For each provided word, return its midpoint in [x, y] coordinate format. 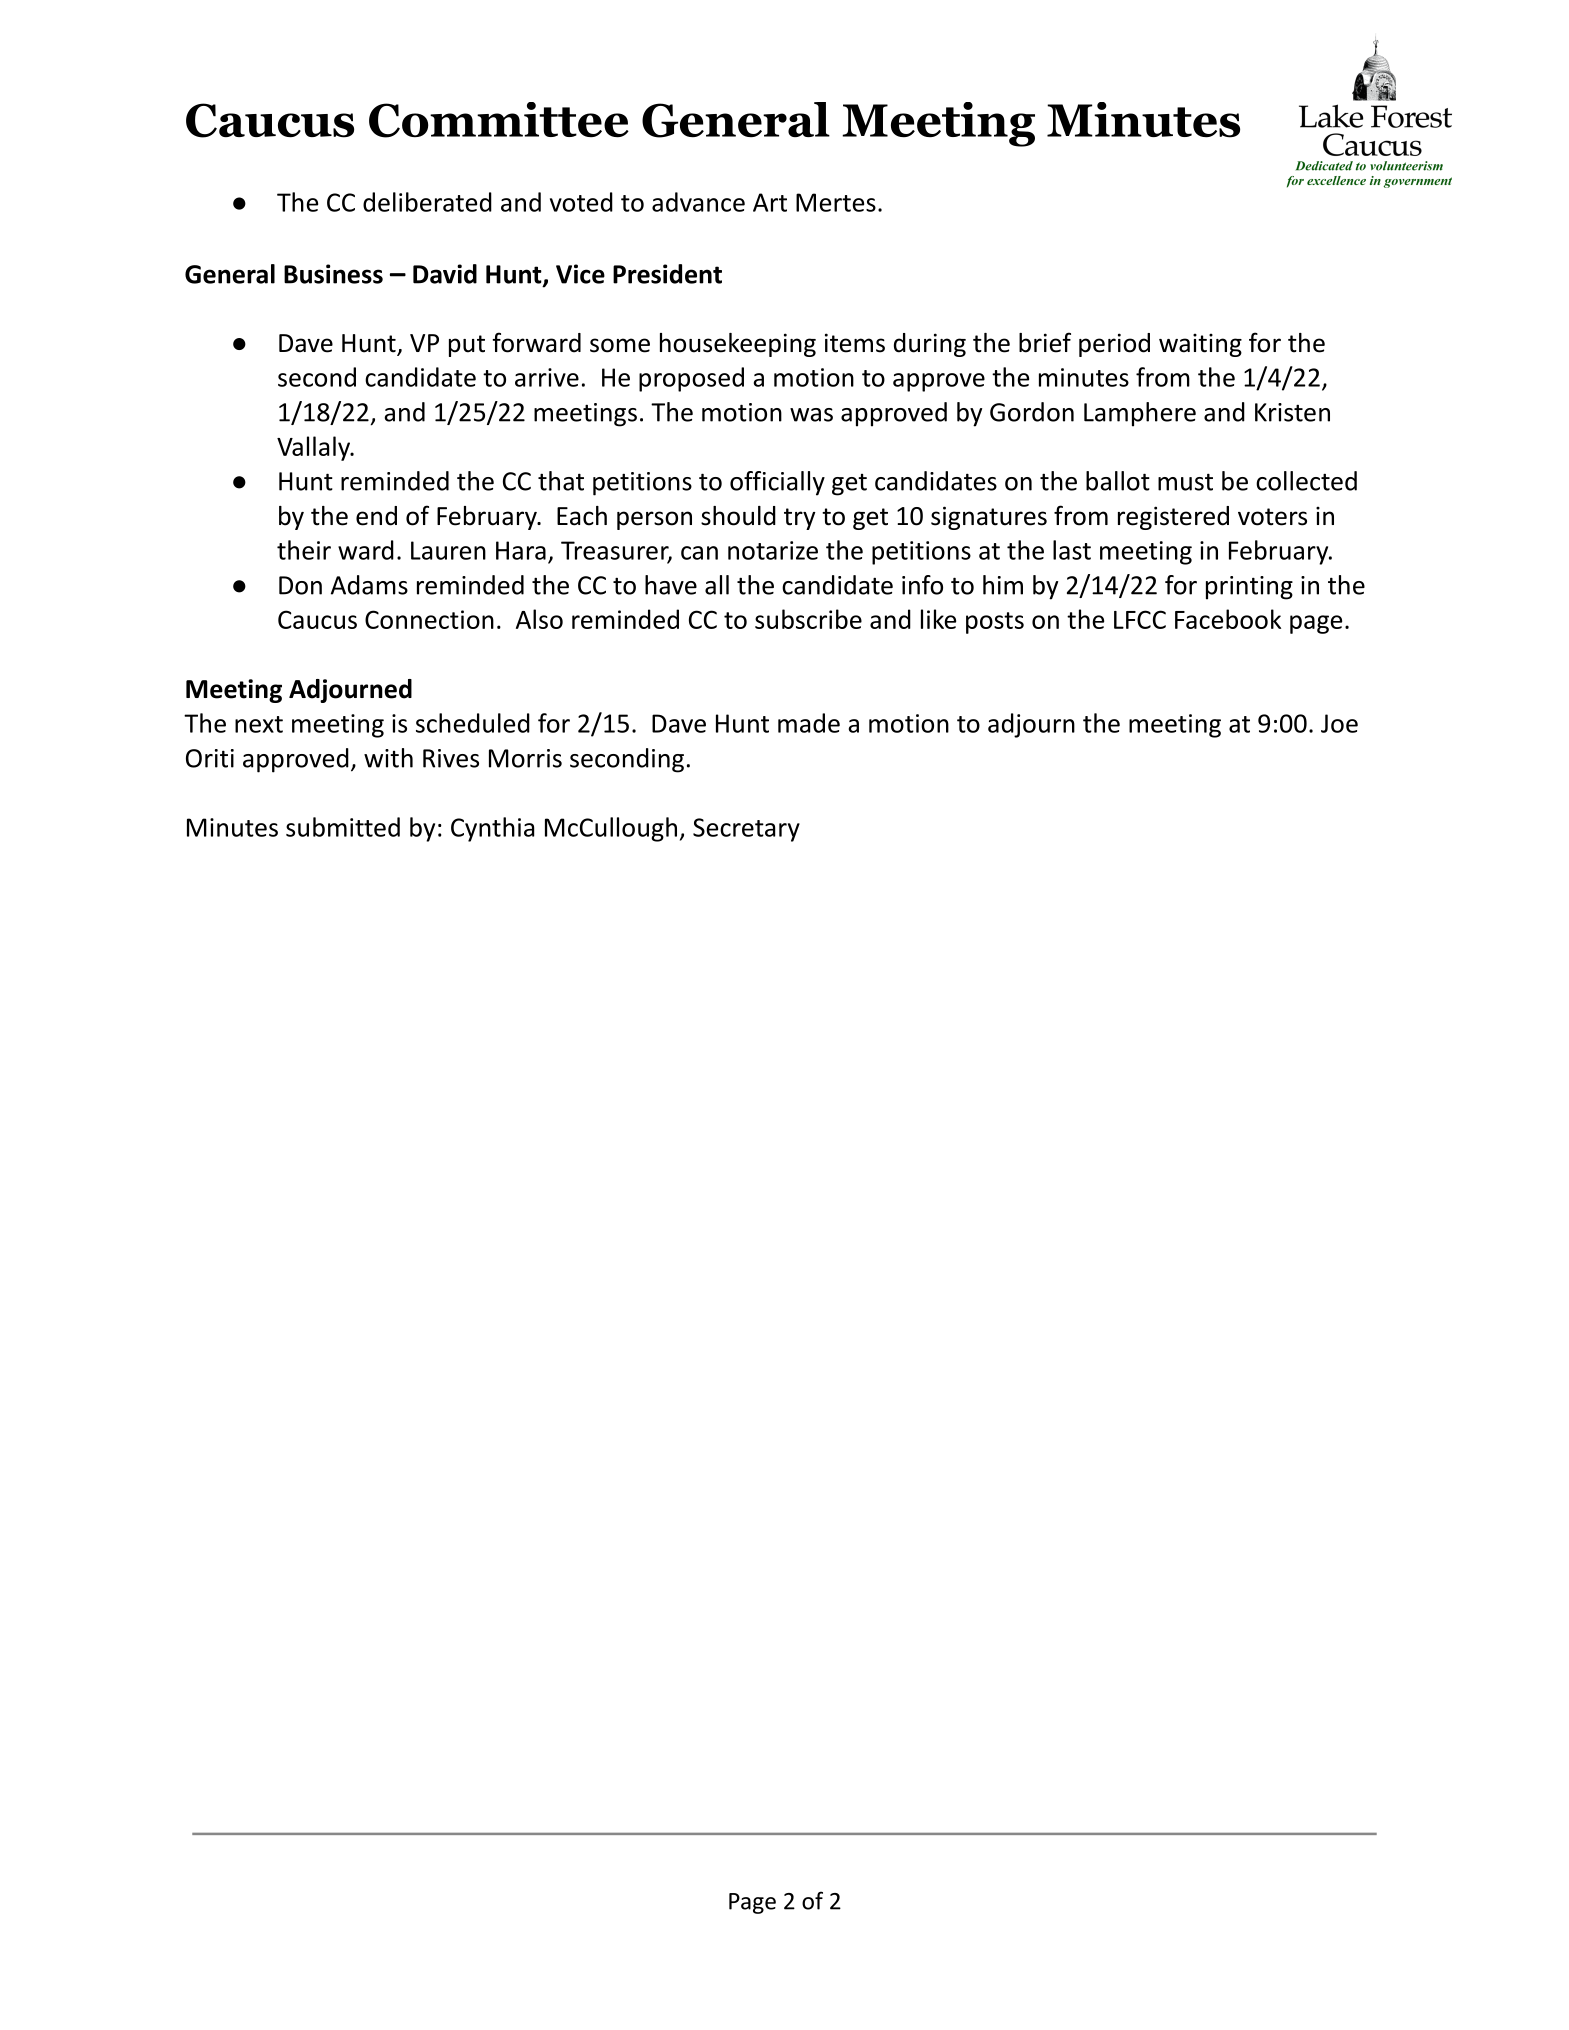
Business [333, 274]
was [811, 415]
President [667, 274]
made [809, 723]
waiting [1200, 345]
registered [1173, 518]
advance [698, 202]
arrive [547, 377]
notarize [773, 550]
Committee [499, 120]
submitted [343, 827]
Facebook [1228, 619]
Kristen [1292, 412]
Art [770, 202]
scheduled [473, 723]
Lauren [448, 550]
